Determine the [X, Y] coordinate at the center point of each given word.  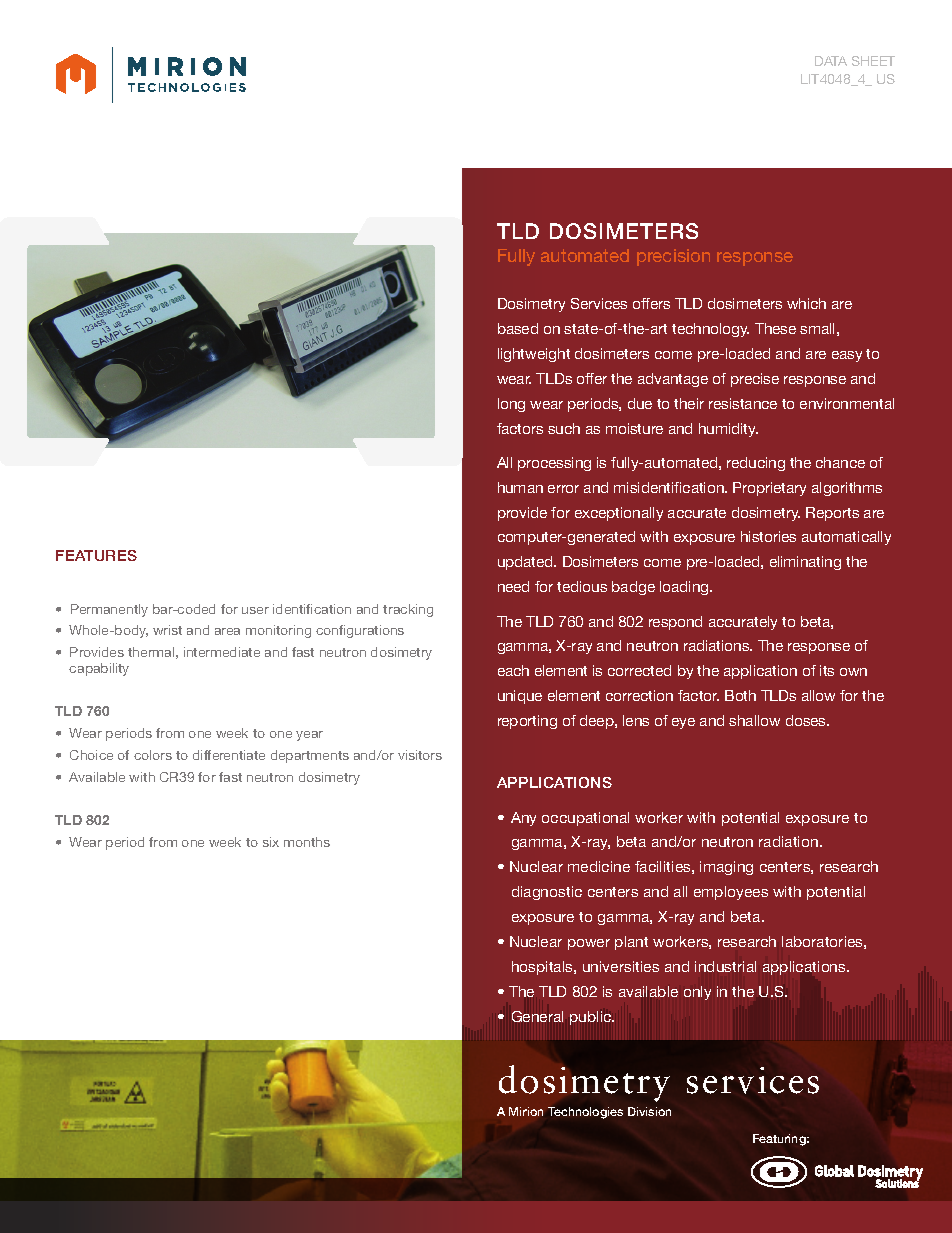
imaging [726, 868]
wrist [167, 630]
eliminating [805, 563]
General [537, 1016]
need [513, 586]
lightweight [534, 355]
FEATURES [96, 555]
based [518, 328]
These [775, 328]
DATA [831, 61]
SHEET [873, 61]
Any [523, 819]
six [271, 842]
